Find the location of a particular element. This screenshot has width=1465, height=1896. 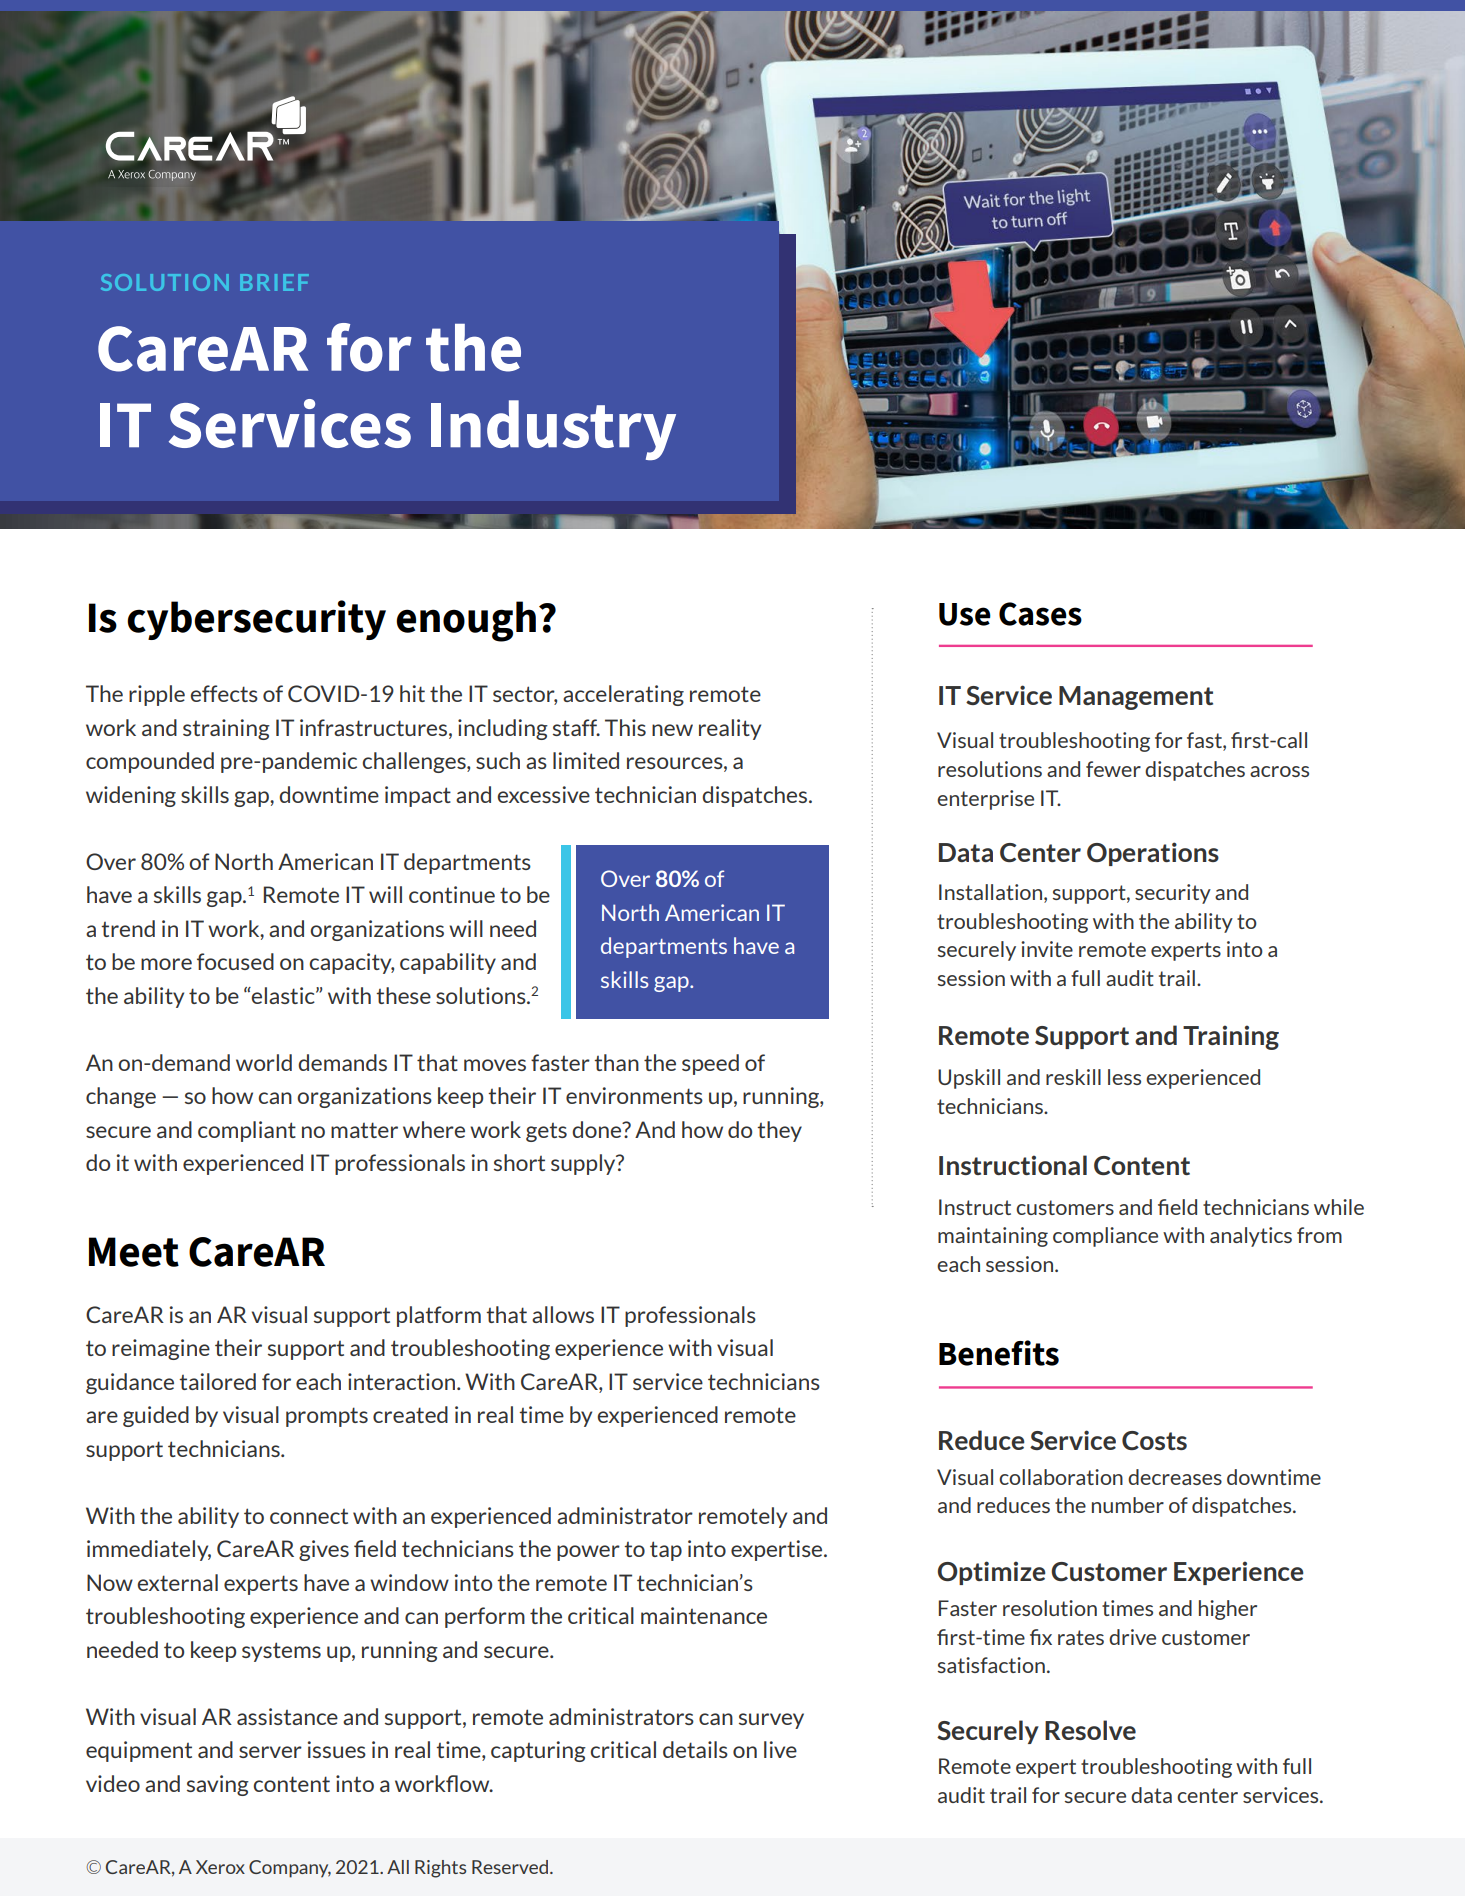

Cases is located at coordinates (1040, 614).
